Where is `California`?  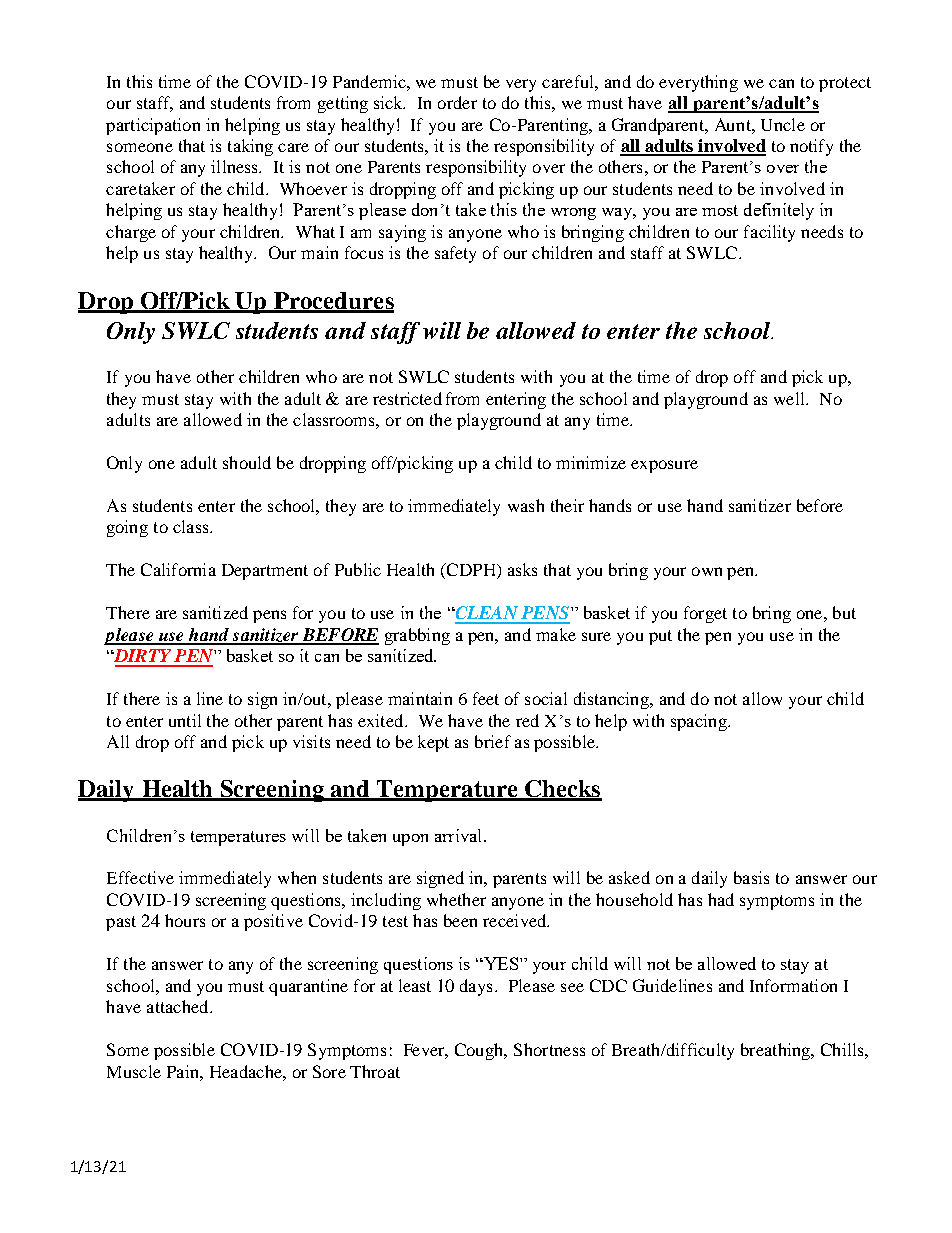 California is located at coordinates (178, 569).
